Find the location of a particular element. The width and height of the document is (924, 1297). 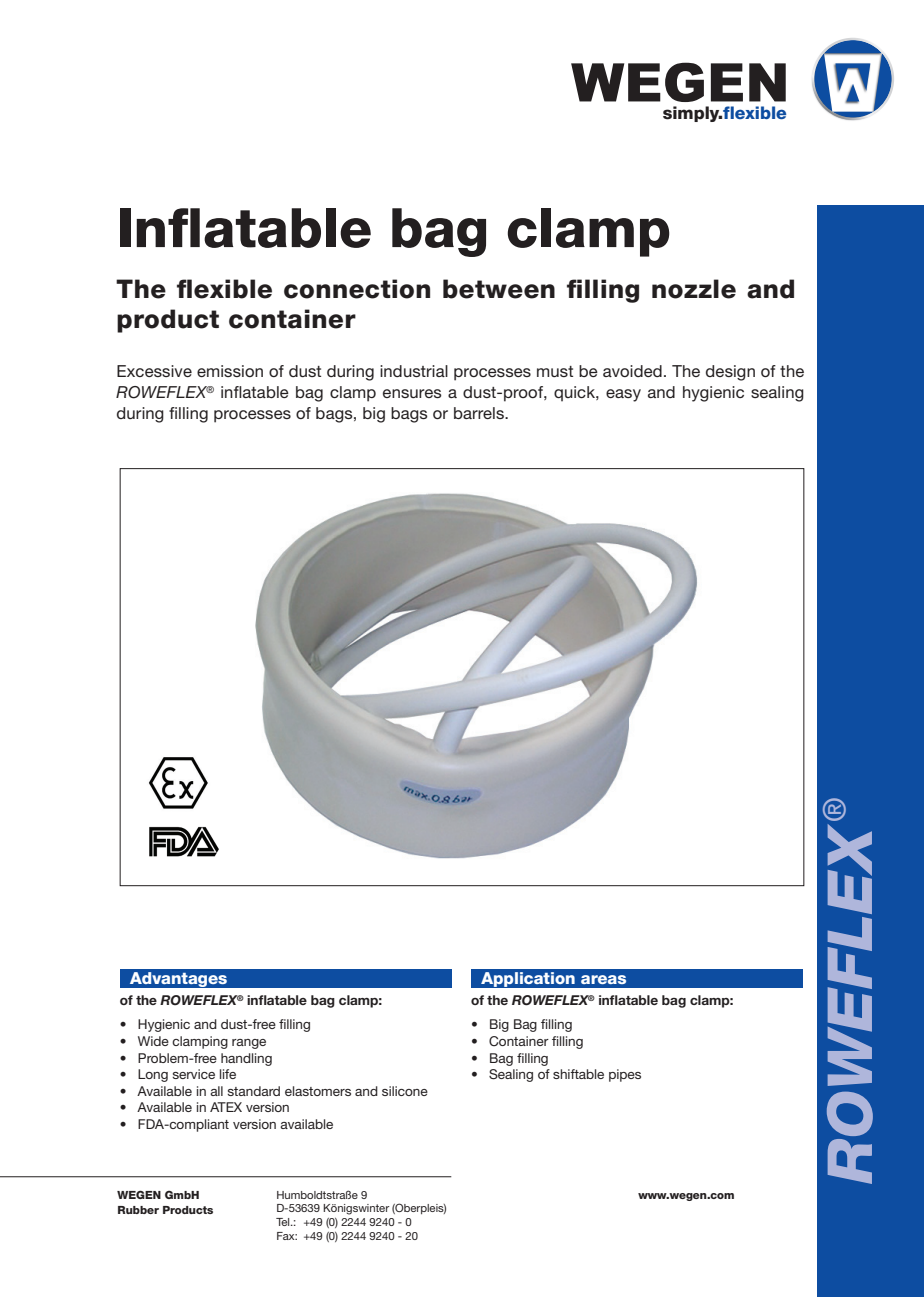

avoided is located at coordinates (632, 371).
